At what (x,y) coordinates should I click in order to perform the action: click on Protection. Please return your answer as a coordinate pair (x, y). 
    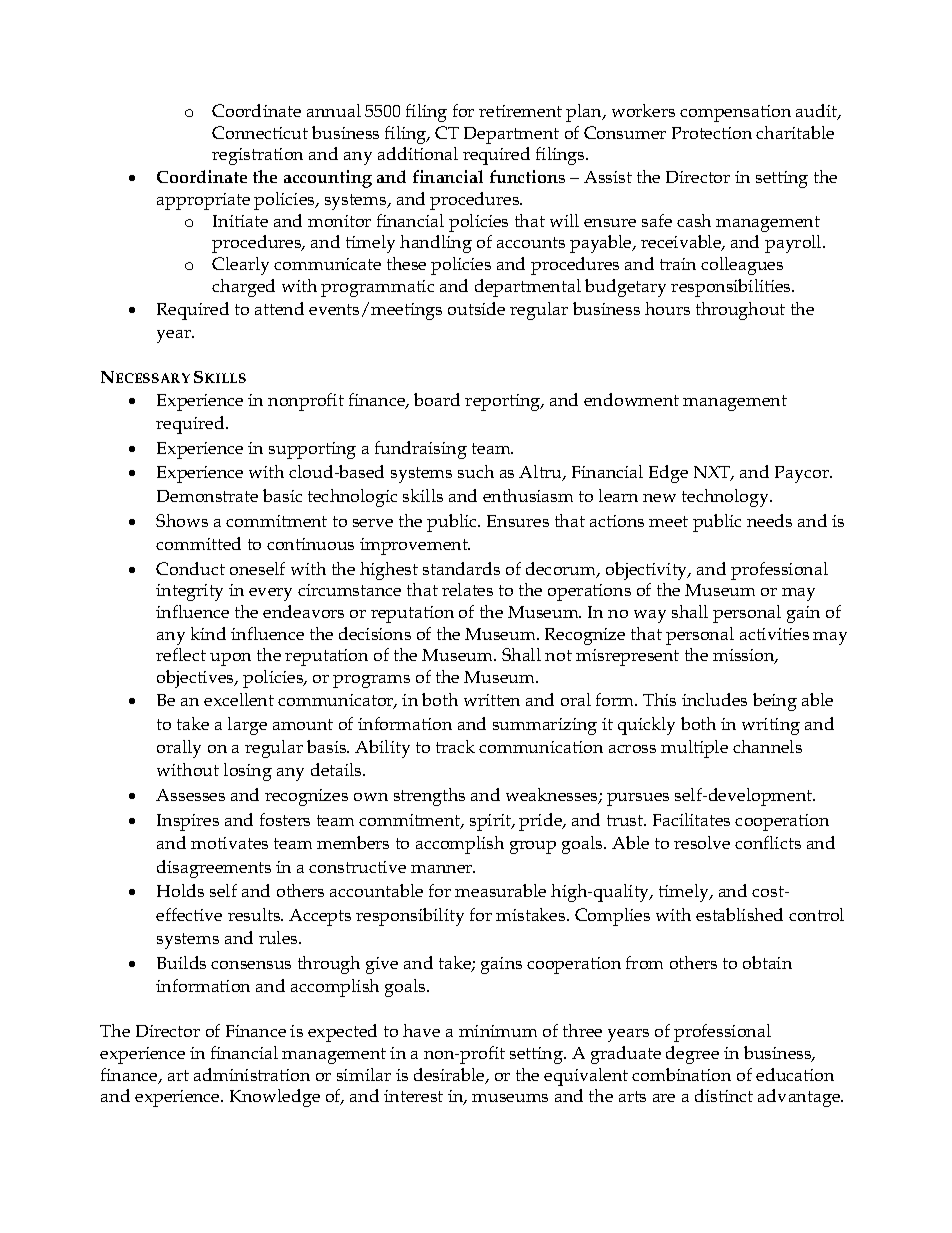
    Looking at the image, I should click on (712, 133).
